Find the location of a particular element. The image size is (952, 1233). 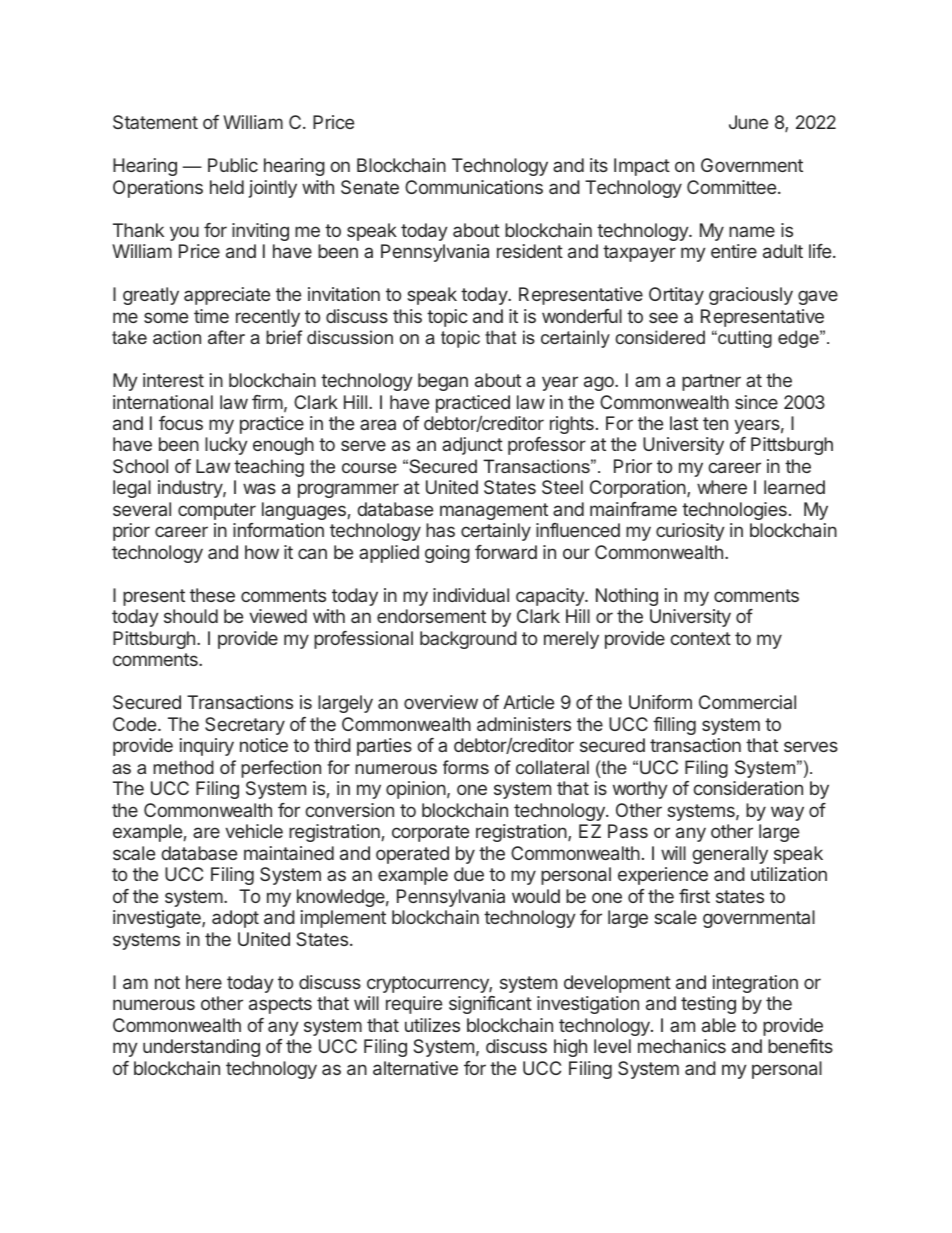

Secretary is located at coordinates (245, 726).
